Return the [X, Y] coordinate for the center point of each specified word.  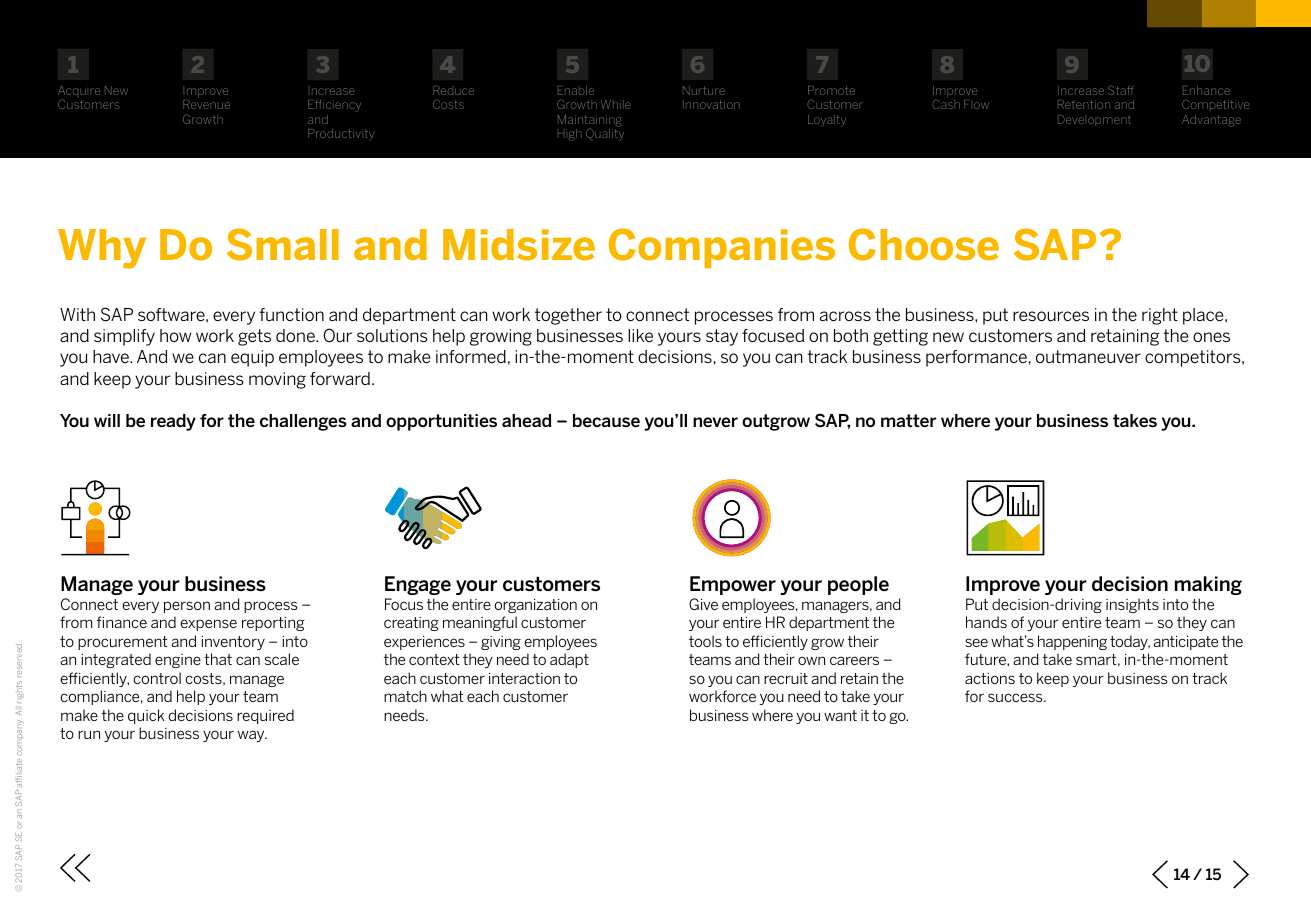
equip [252, 358]
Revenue [206, 104]
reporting [273, 624]
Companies [722, 248]
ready [173, 422]
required [265, 716]
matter [908, 420]
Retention [1084, 104]
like [640, 335]
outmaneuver [1088, 356]
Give [703, 604]
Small [283, 244]
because [606, 420]
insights [1132, 605]
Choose [924, 244]
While [616, 104]
